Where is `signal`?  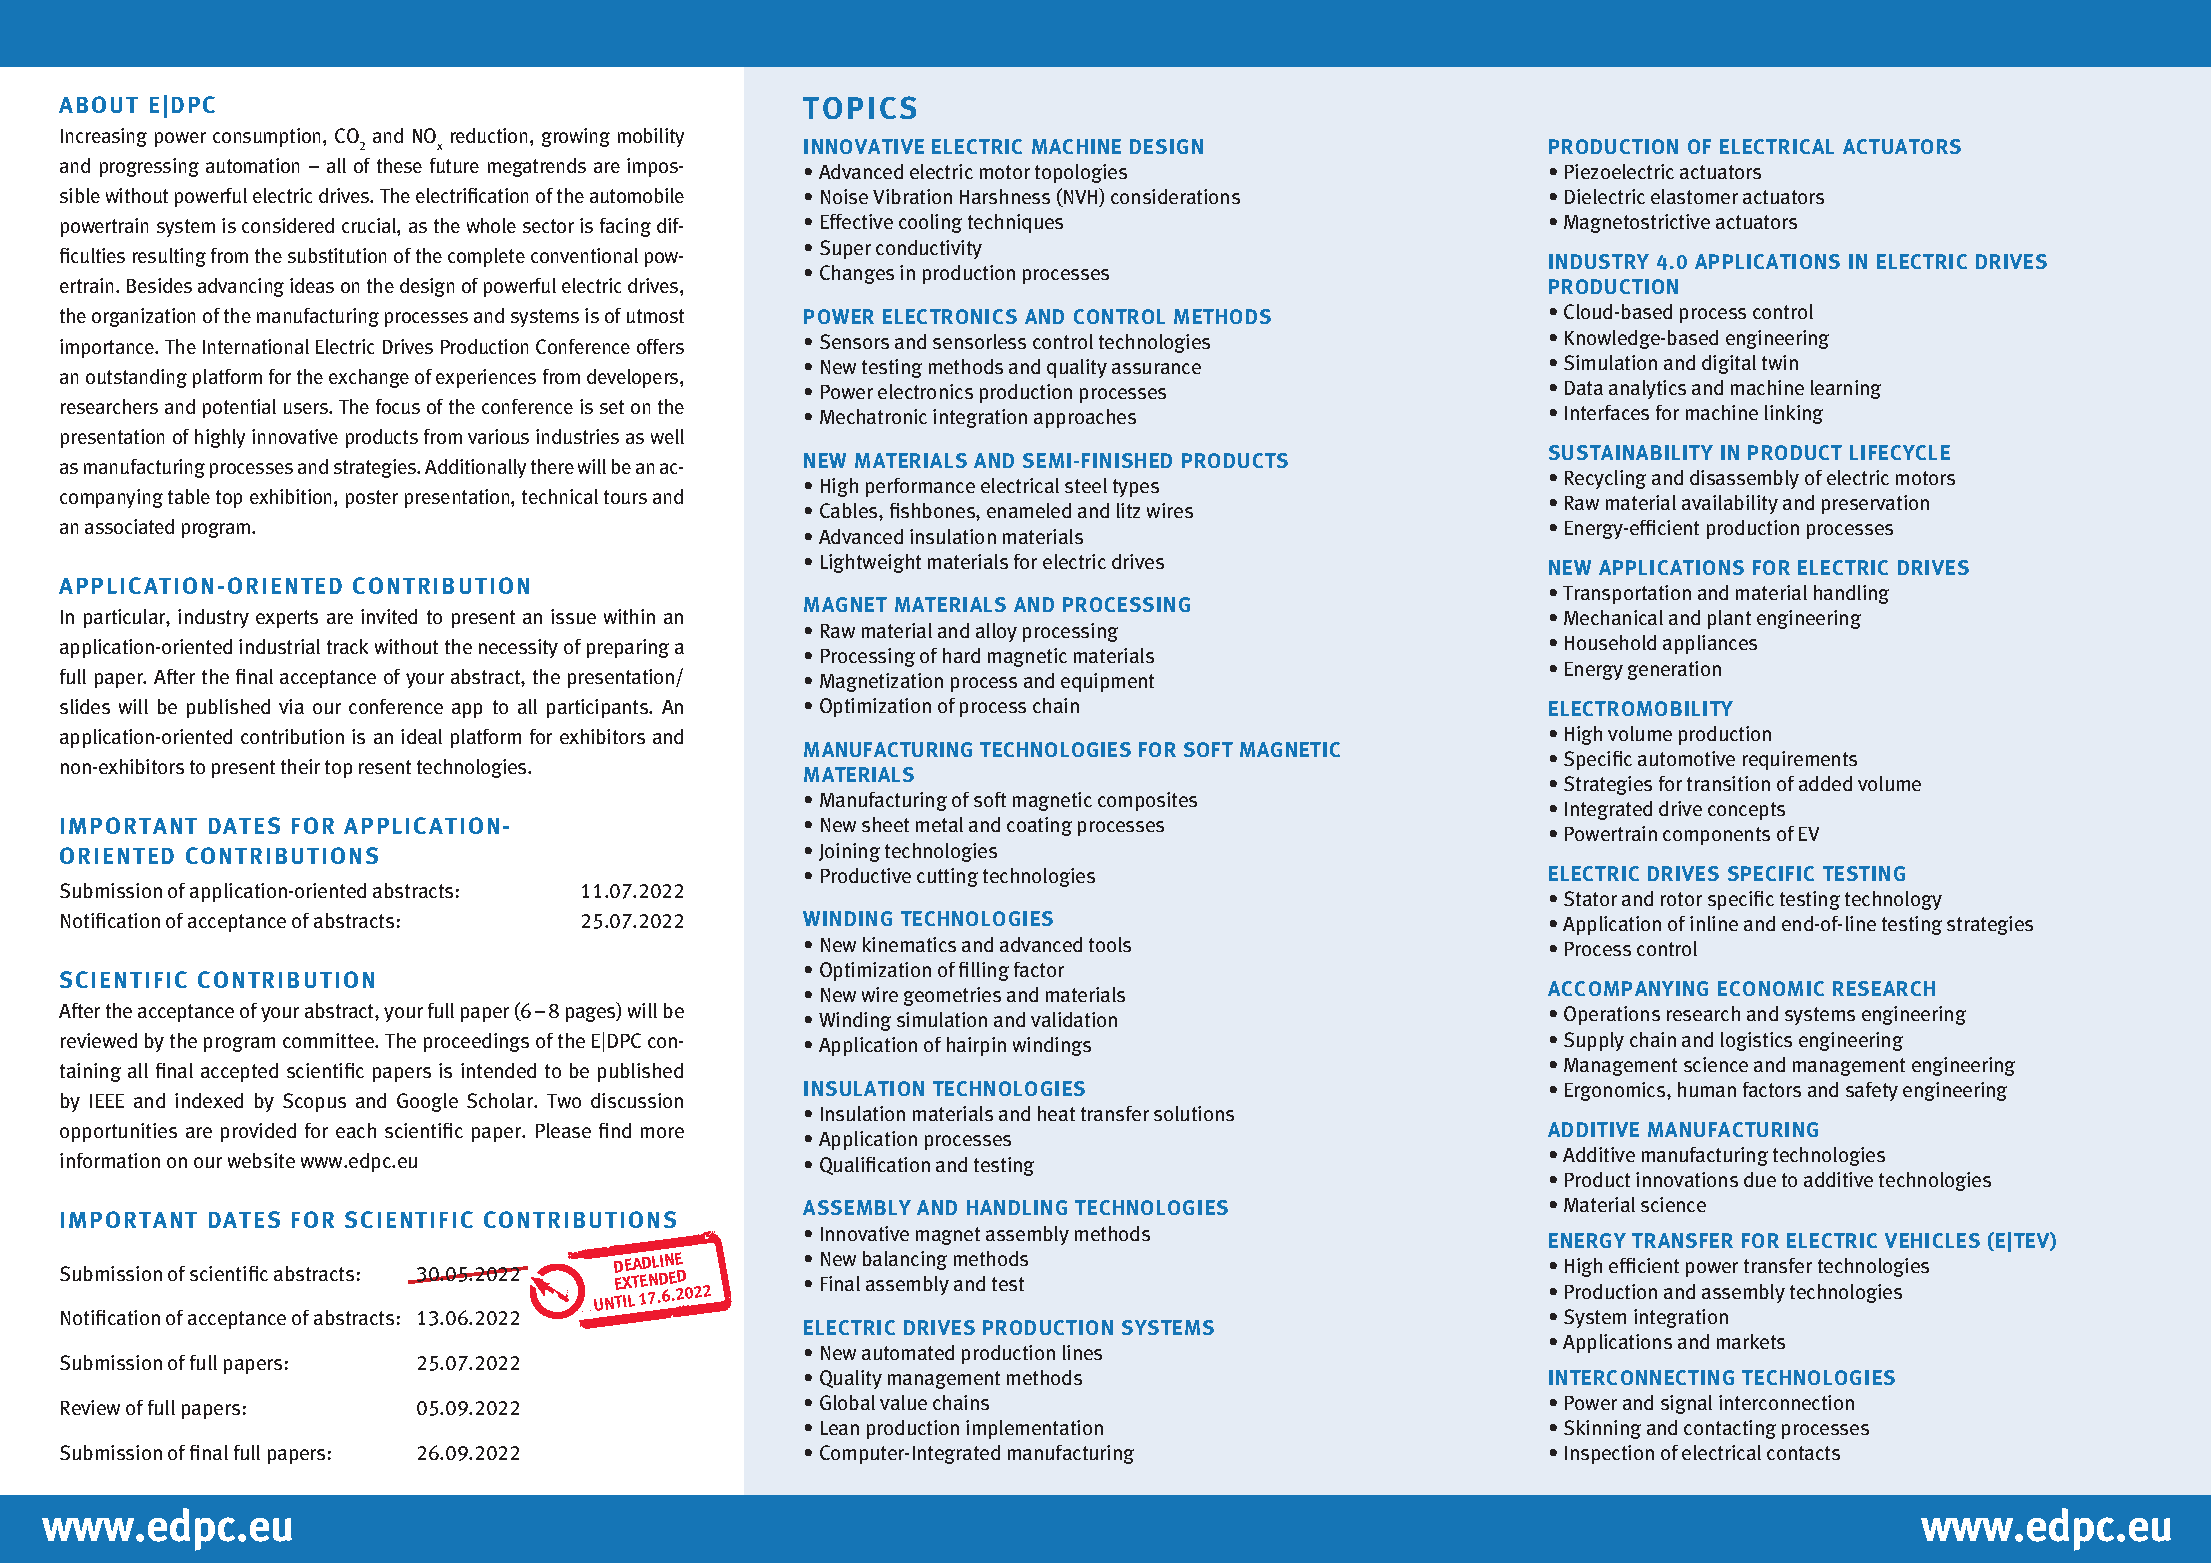 signal is located at coordinates (1686, 1404).
